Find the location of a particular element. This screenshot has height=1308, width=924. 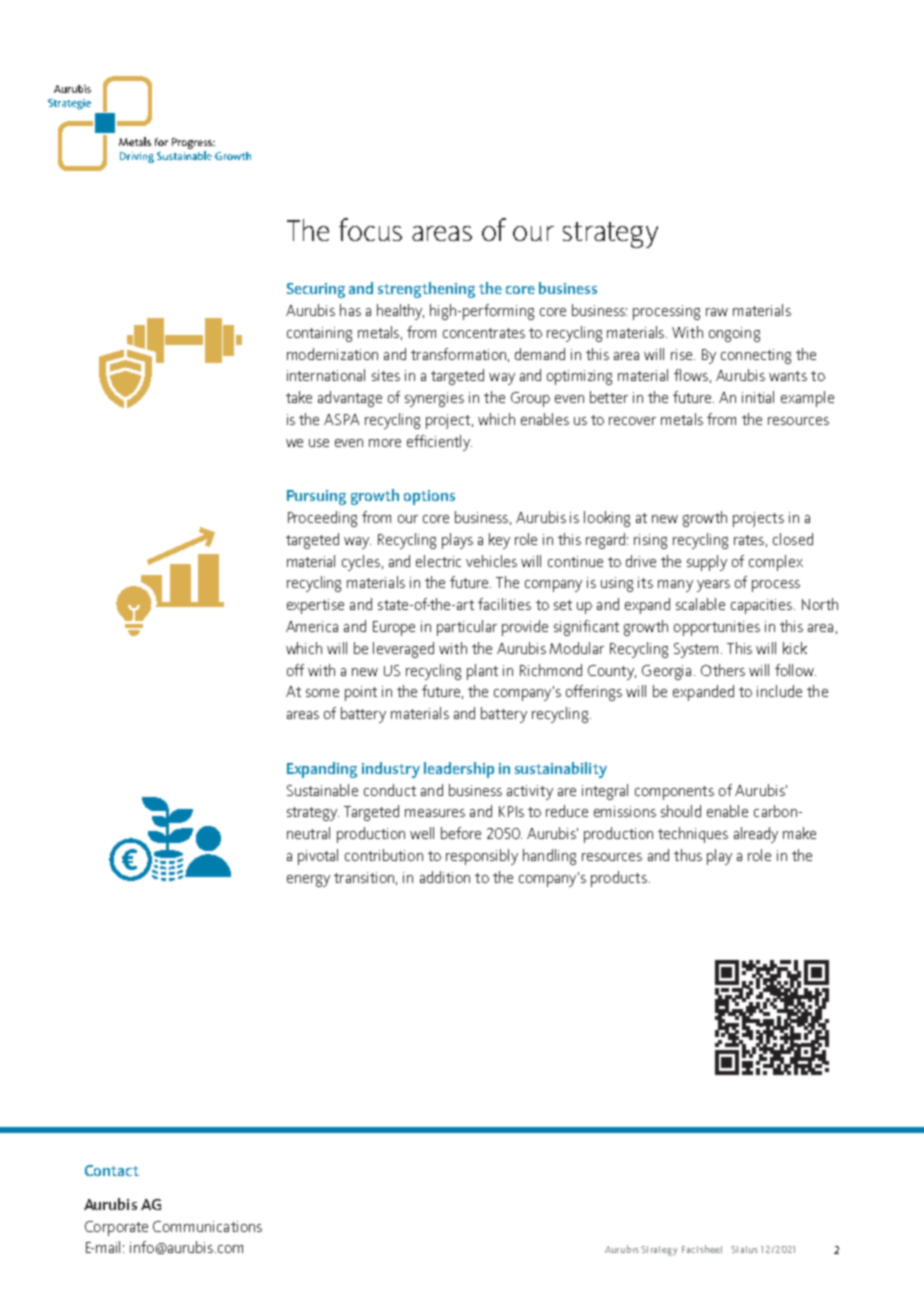

Securing is located at coordinates (316, 290).
